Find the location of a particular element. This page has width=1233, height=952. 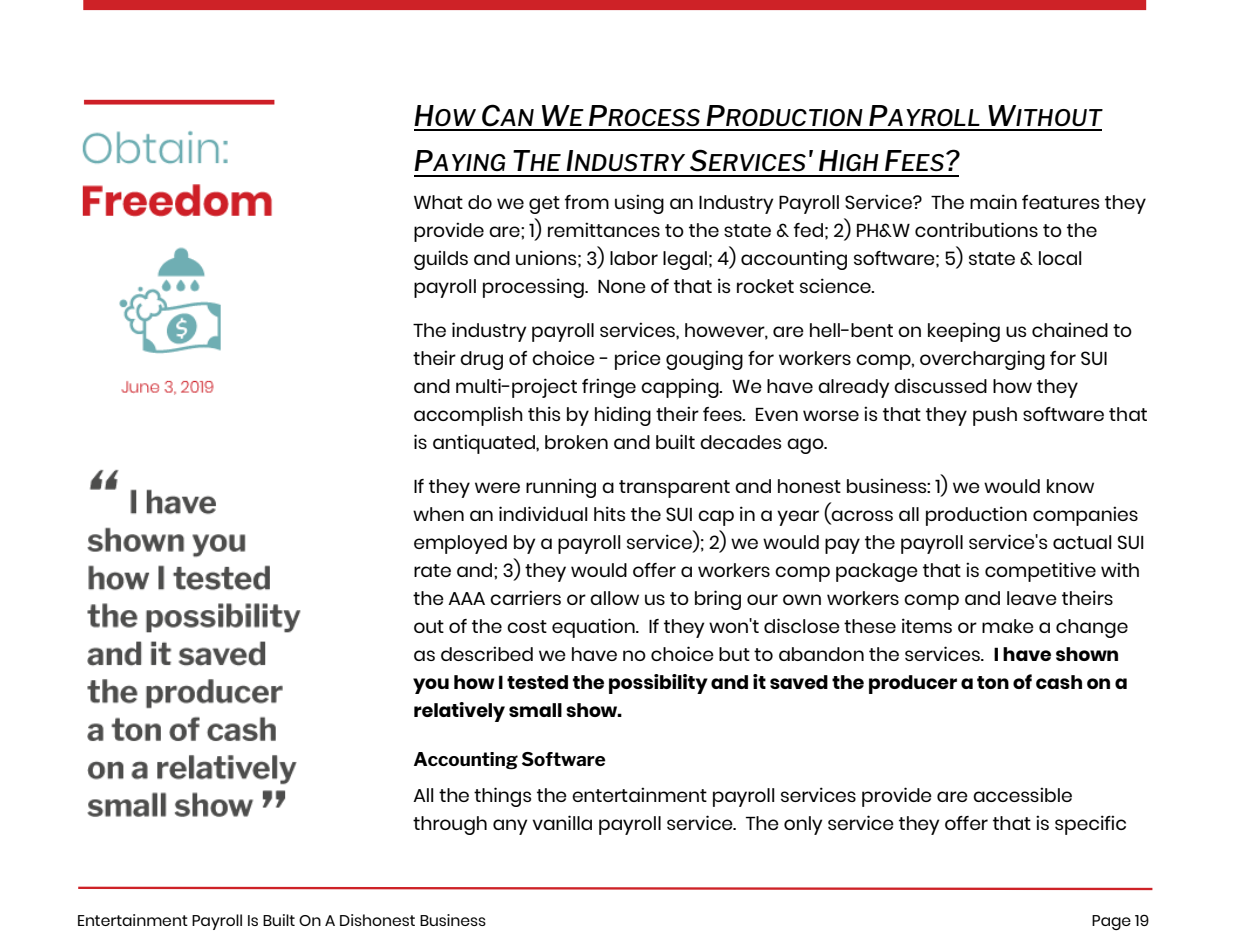

features is located at coordinates (1060, 202).
